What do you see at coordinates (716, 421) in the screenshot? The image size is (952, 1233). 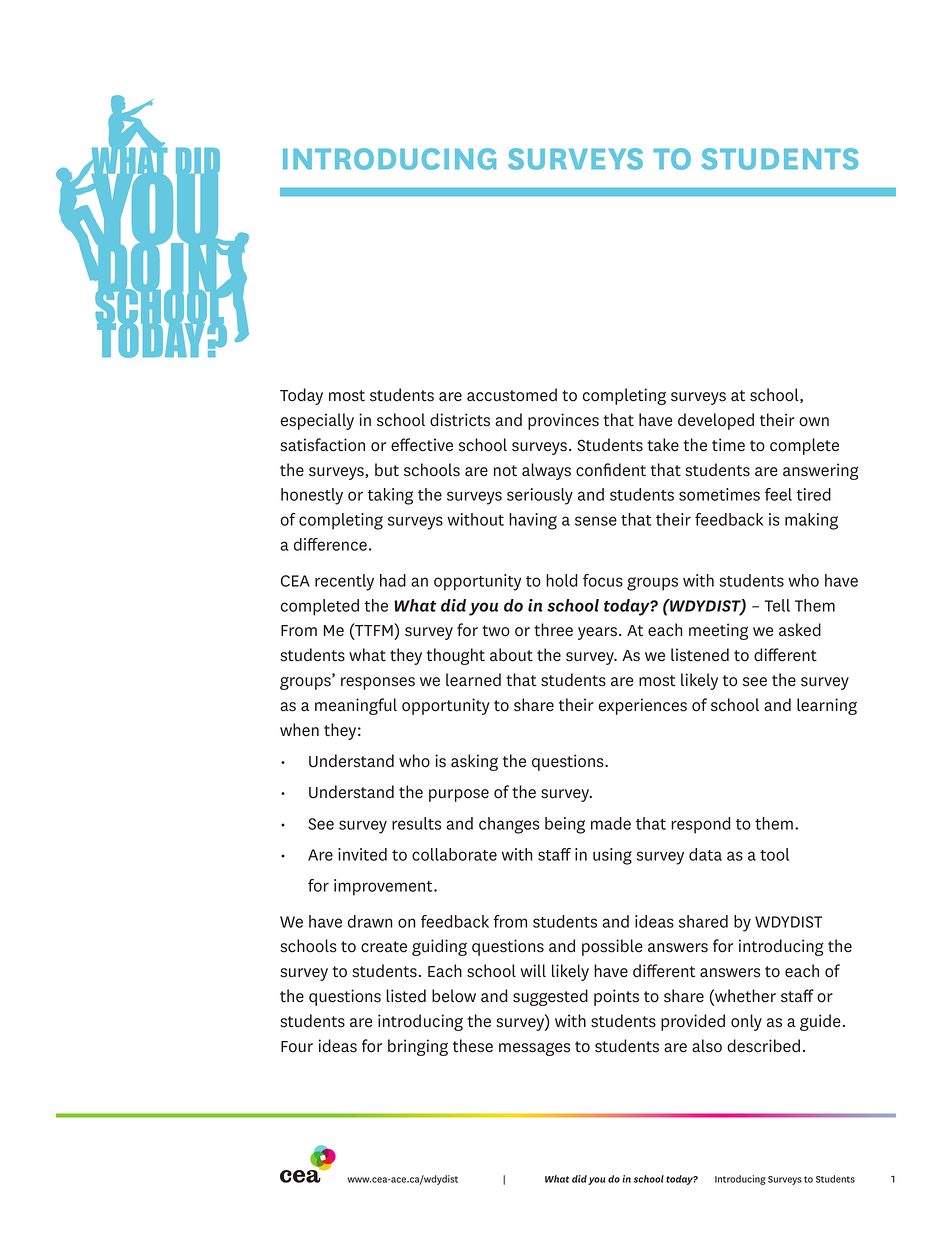 I see `developed` at bounding box center [716, 421].
